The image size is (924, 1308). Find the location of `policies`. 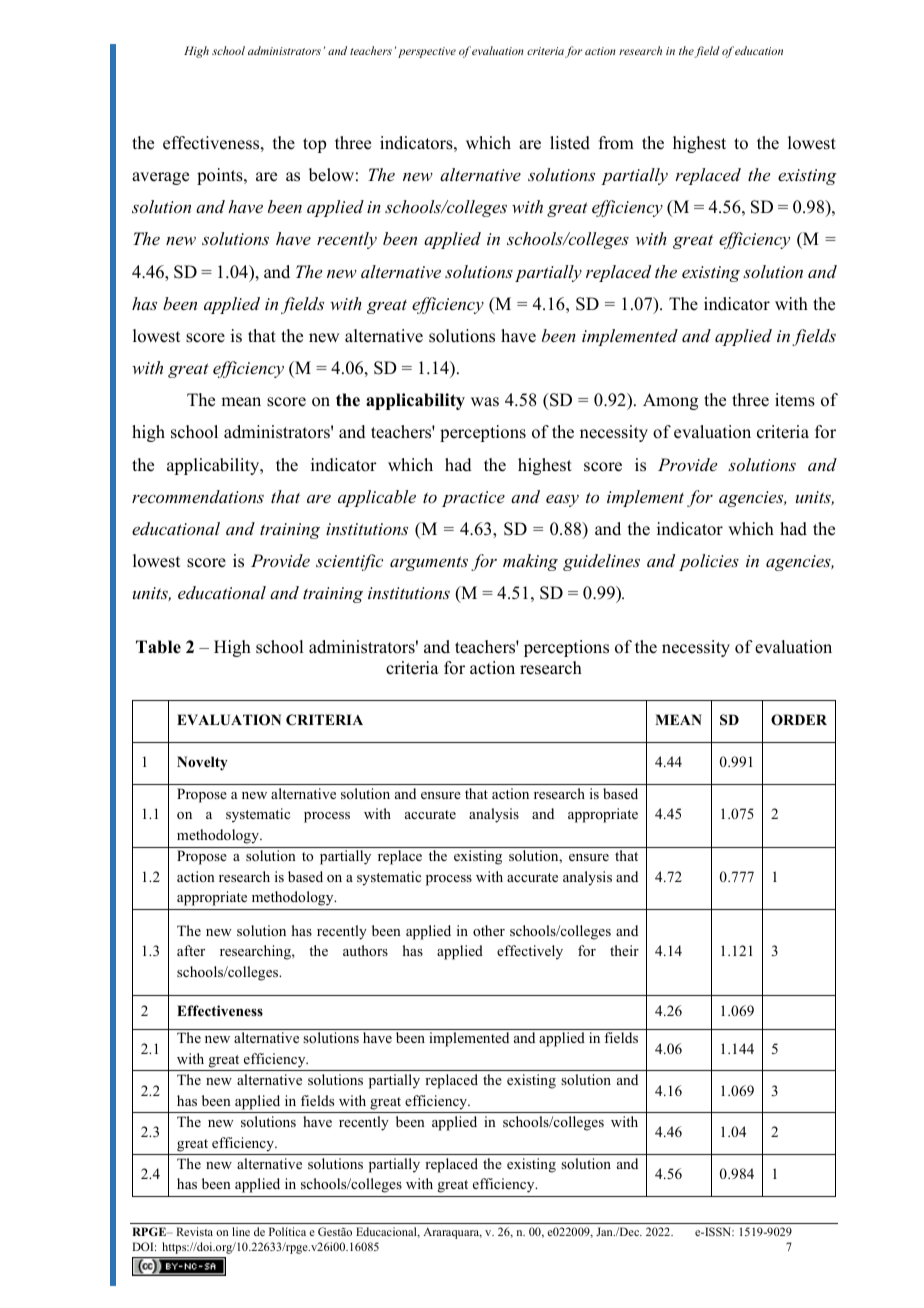

policies is located at coordinates (709, 562).
